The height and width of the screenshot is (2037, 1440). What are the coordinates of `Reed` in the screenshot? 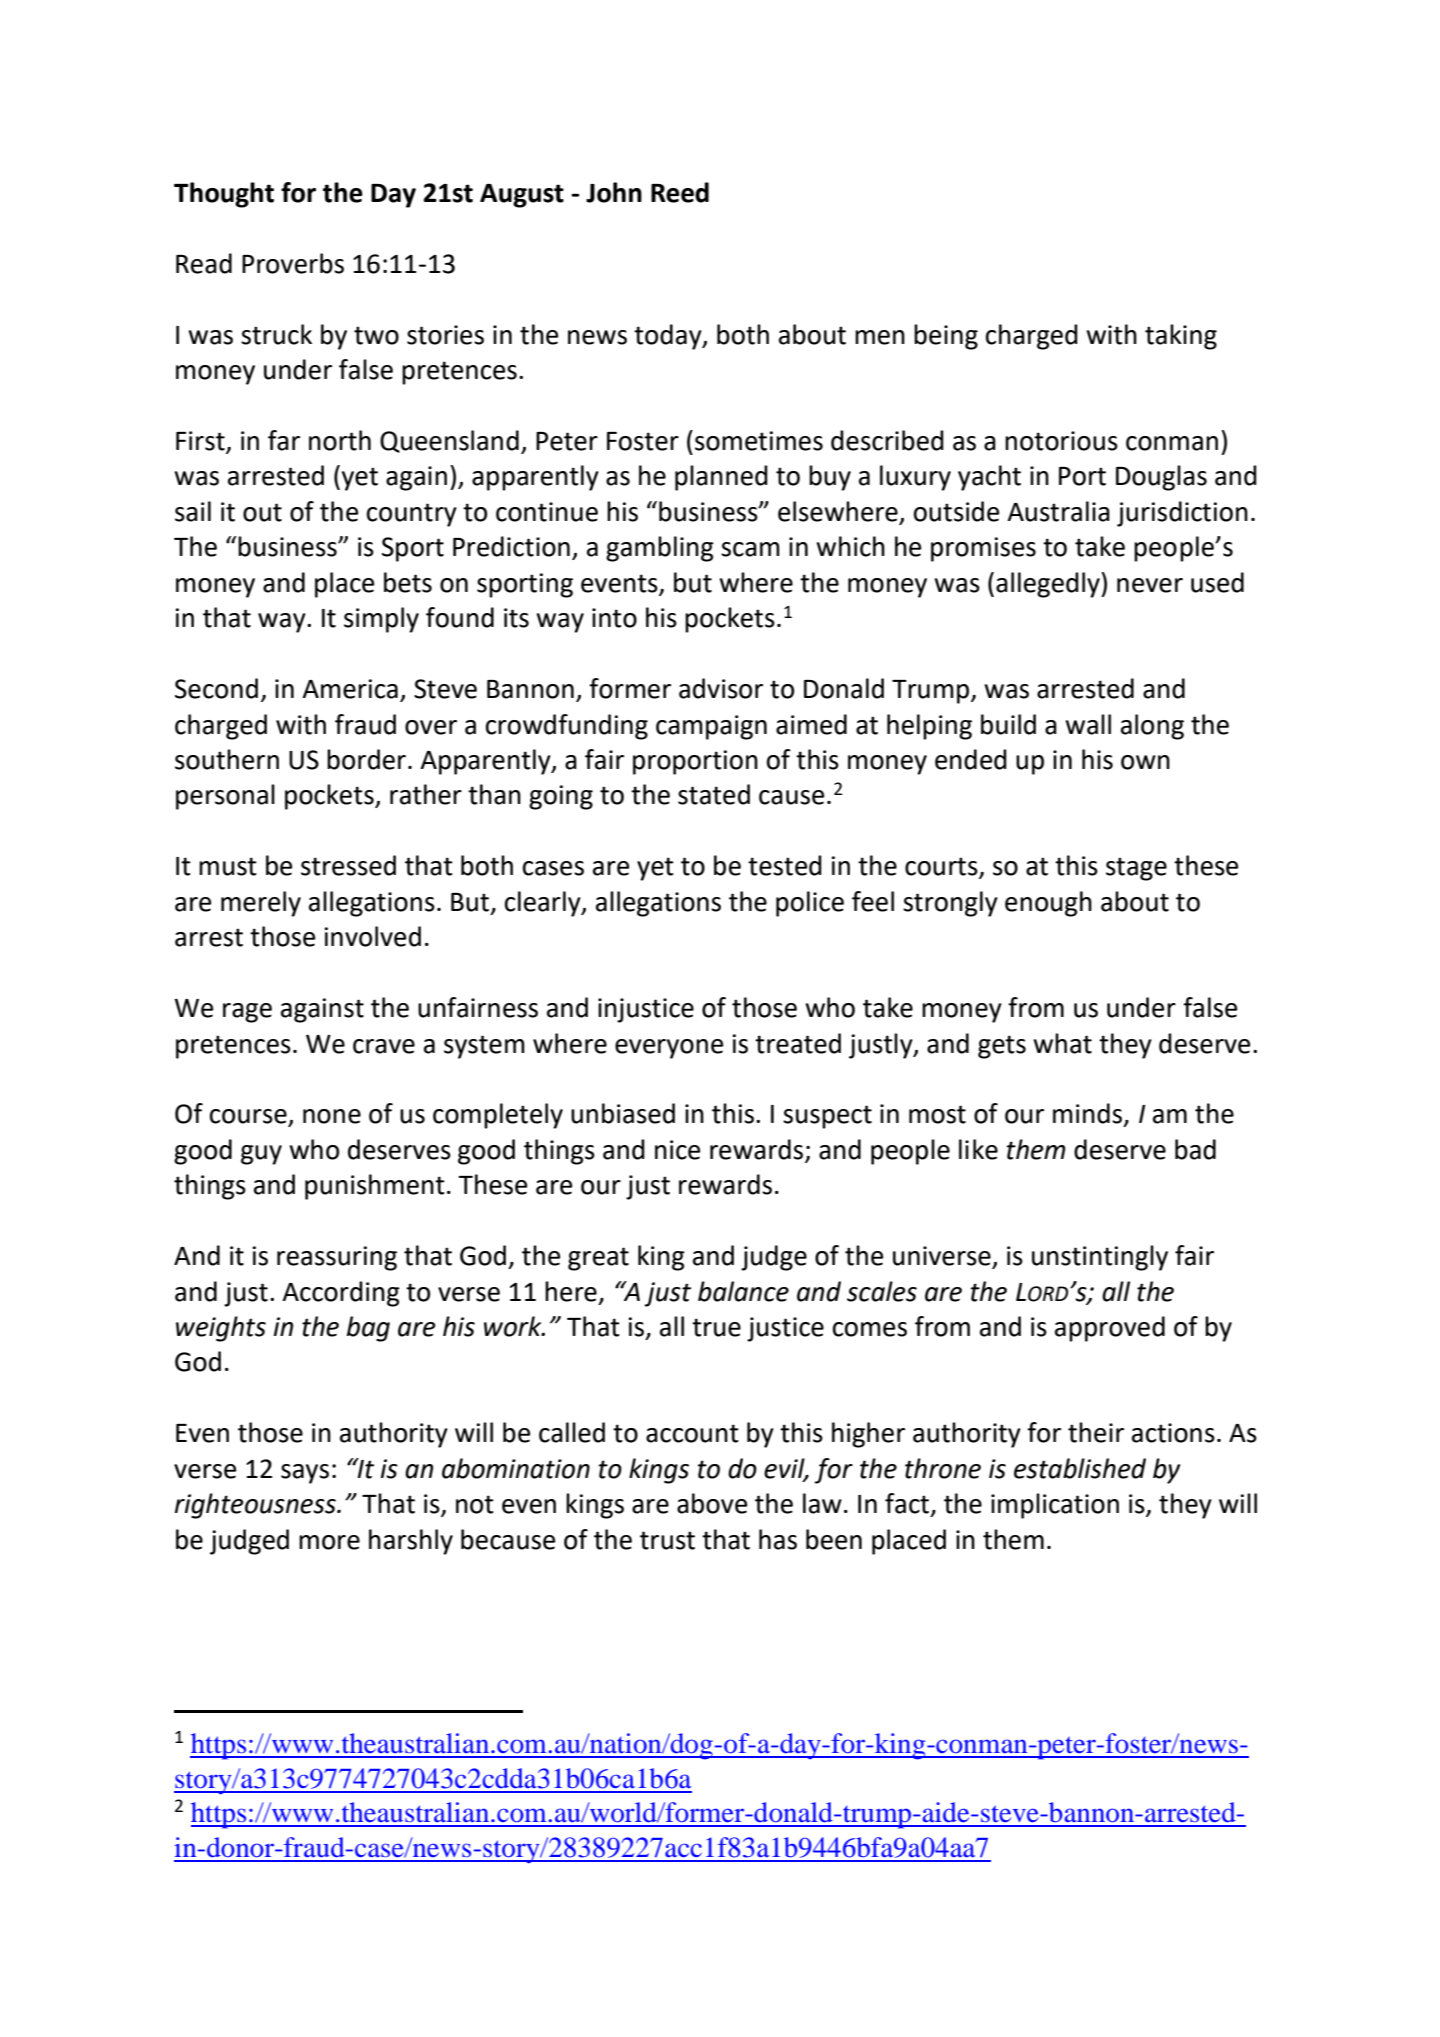 It's located at (680, 192).
